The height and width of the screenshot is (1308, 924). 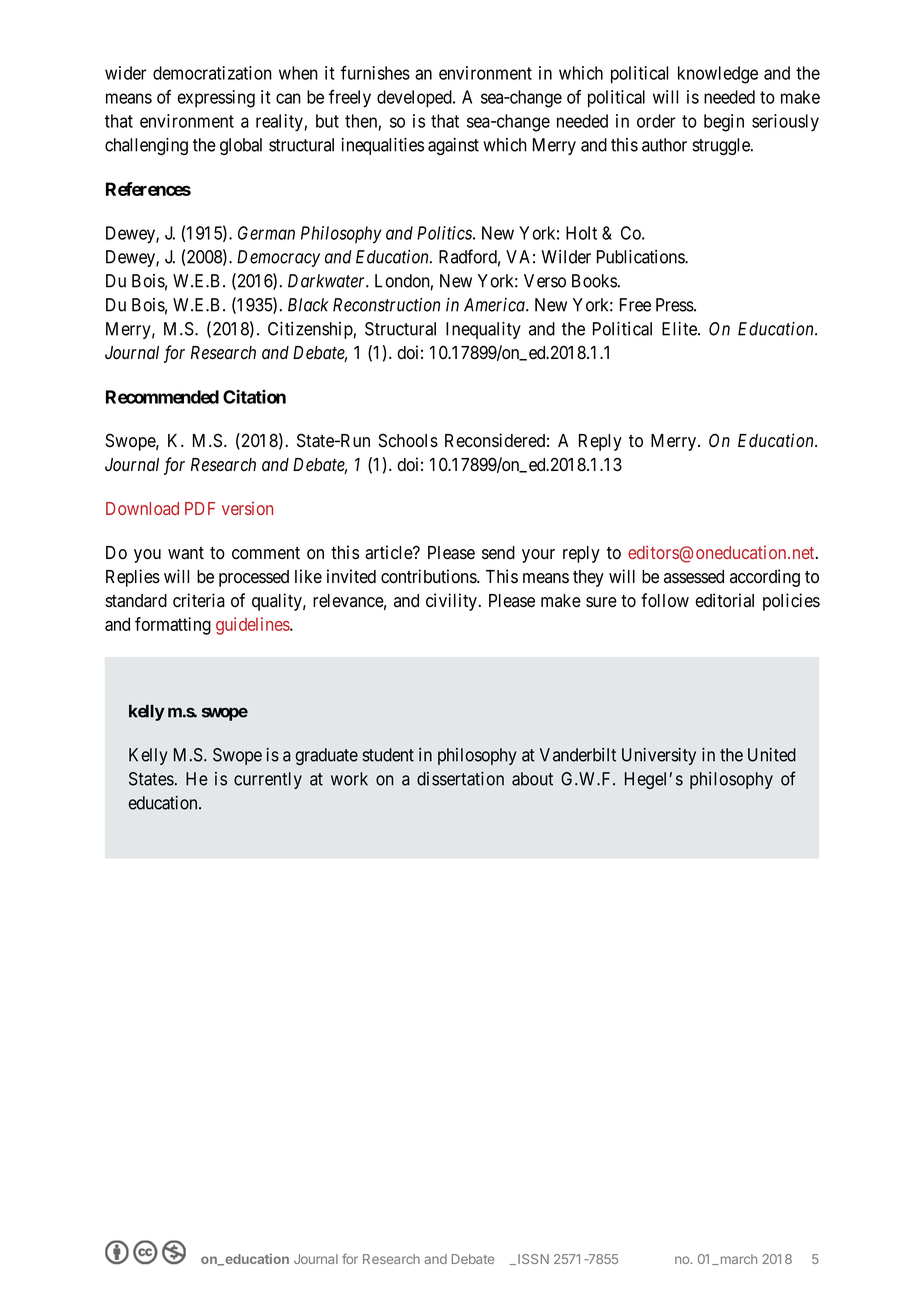 What do you see at coordinates (495, 305) in the screenshot?
I see `America` at bounding box center [495, 305].
